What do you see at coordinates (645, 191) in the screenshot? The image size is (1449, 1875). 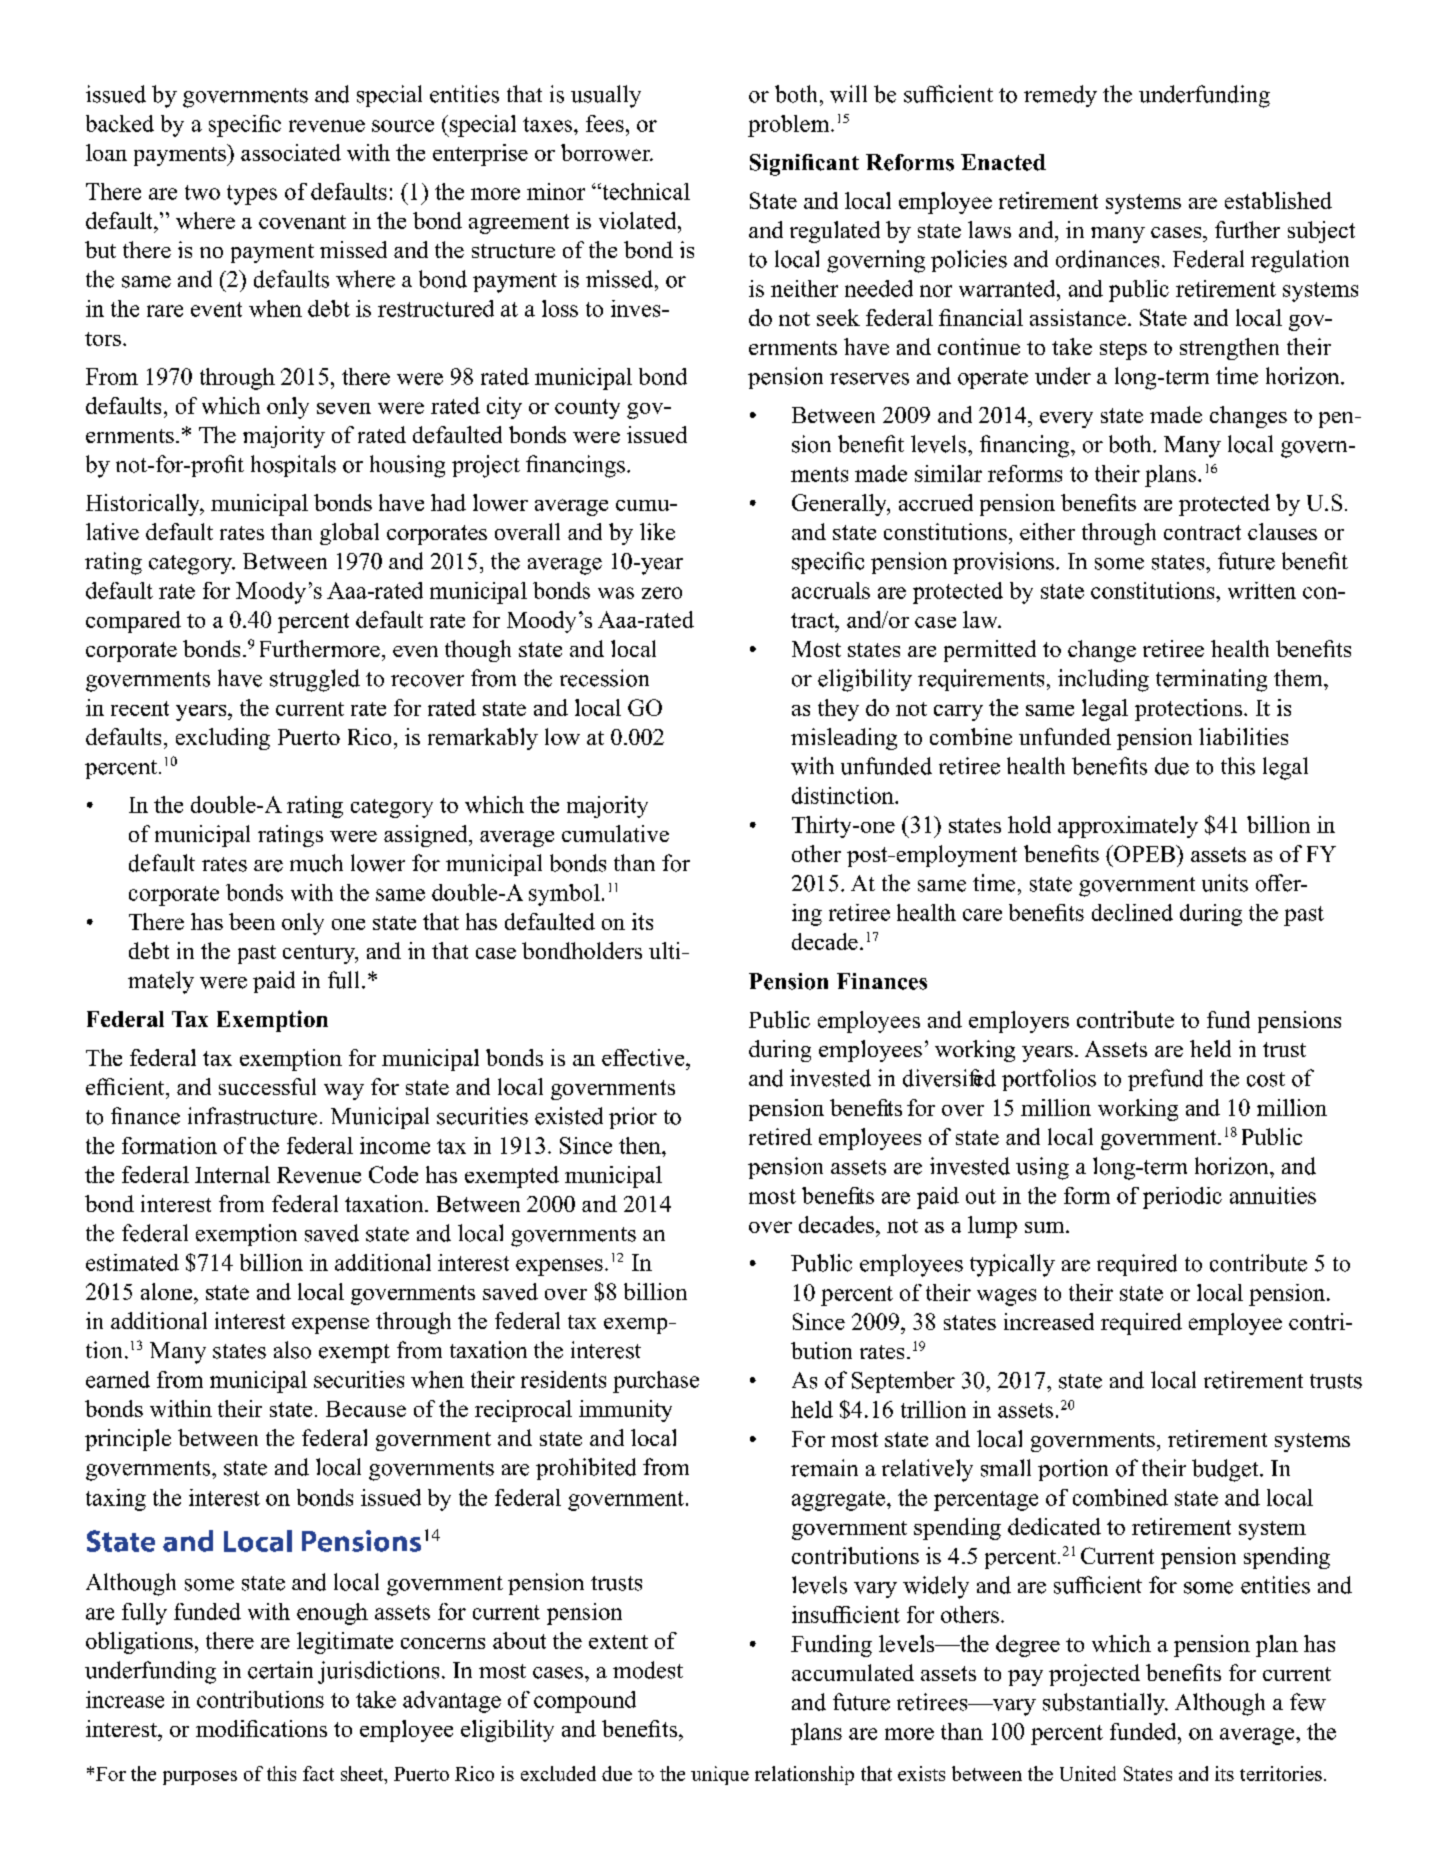 I see `technical` at bounding box center [645, 191].
